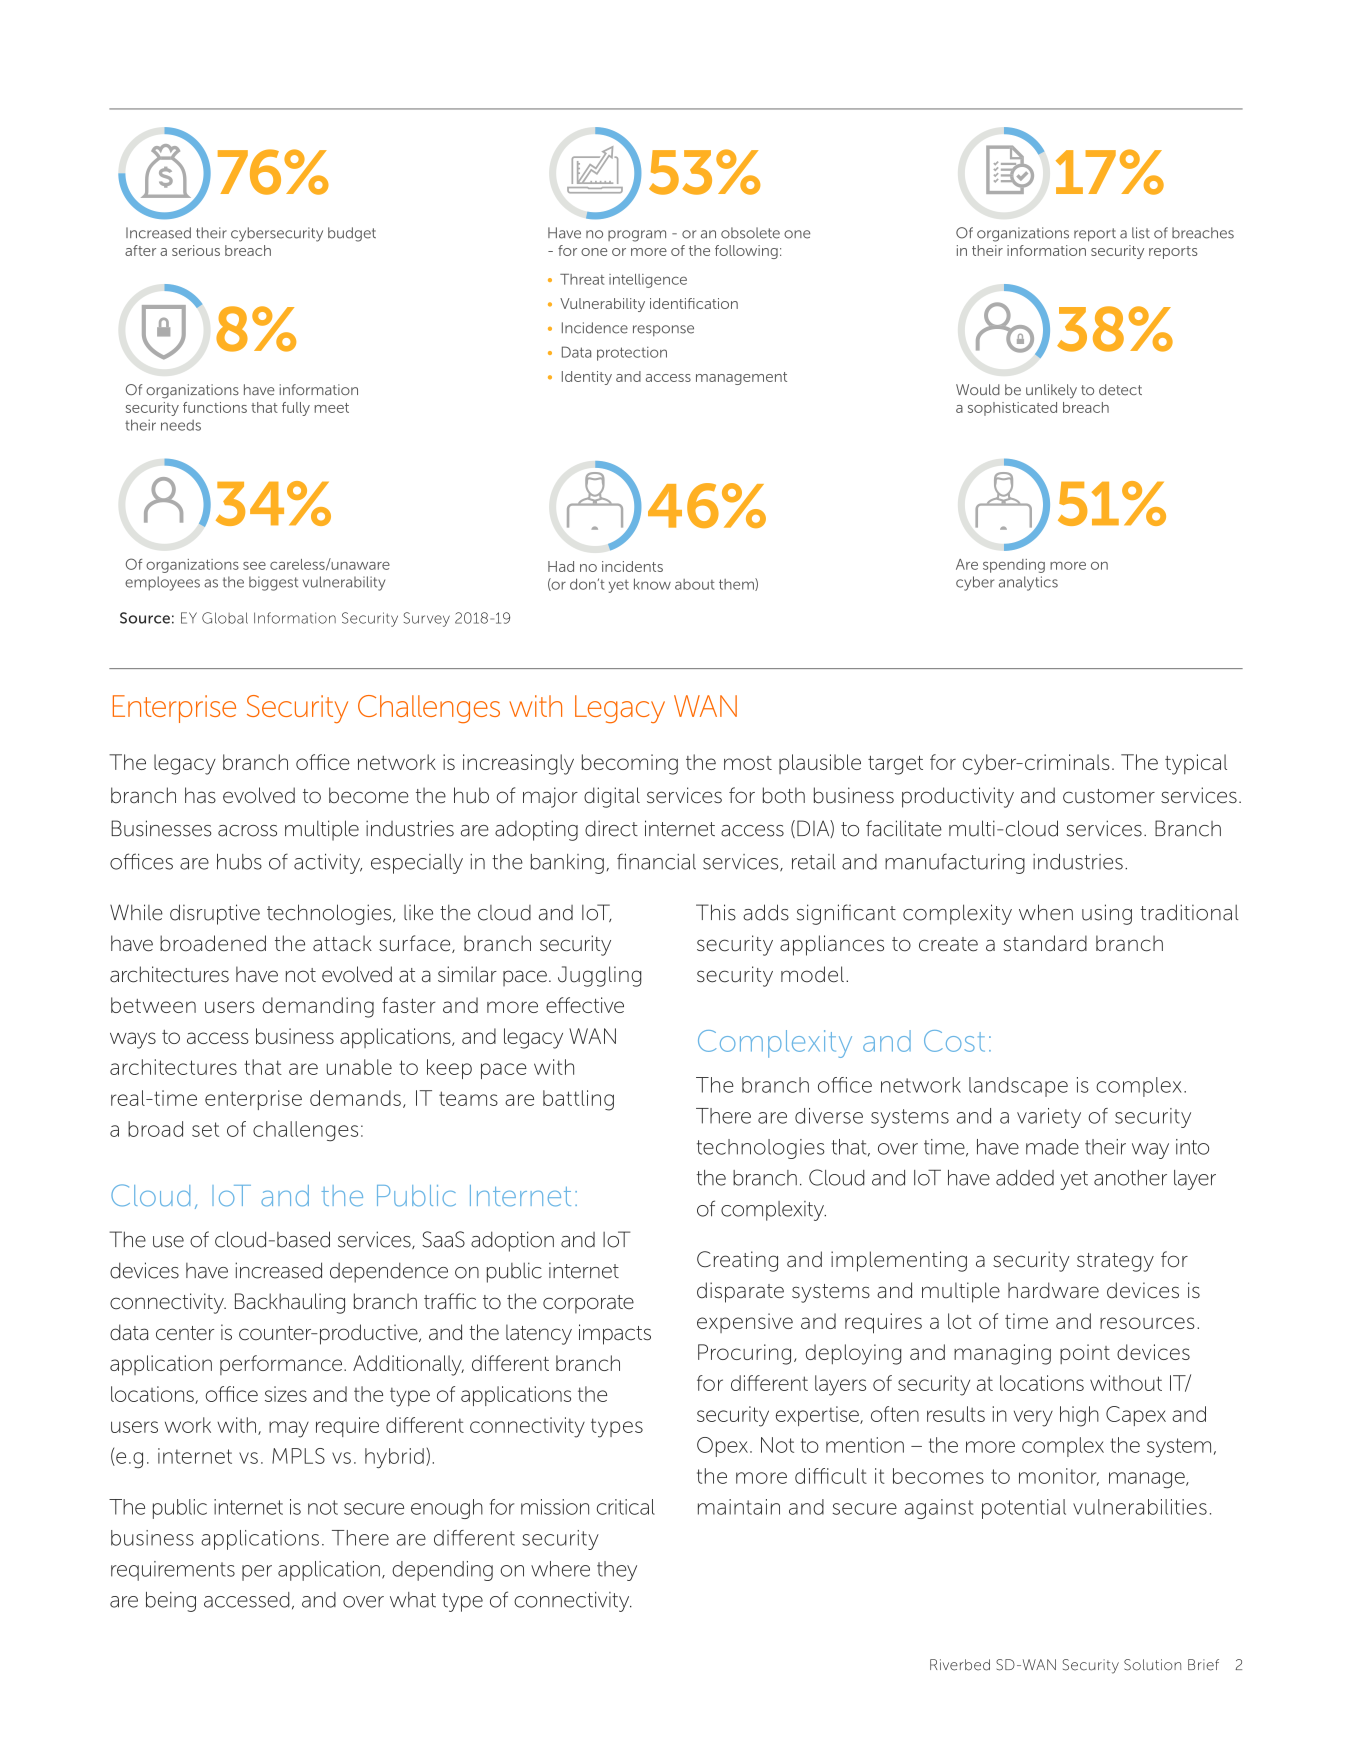 The width and height of the screenshot is (1352, 1750). Describe the element at coordinates (630, 764) in the screenshot. I see `becoming` at that location.
